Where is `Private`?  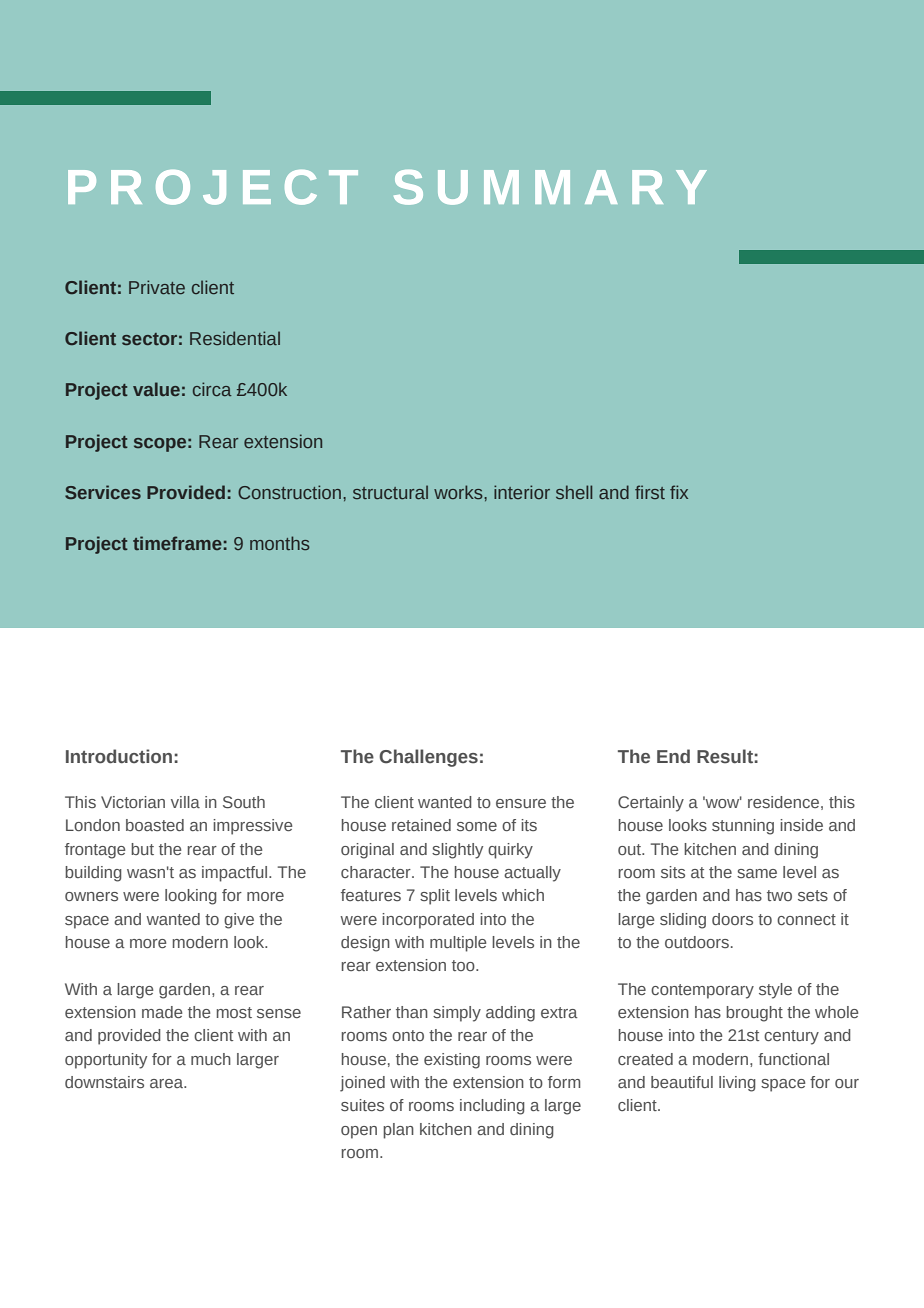
Private is located at coordinates (157, 287).
